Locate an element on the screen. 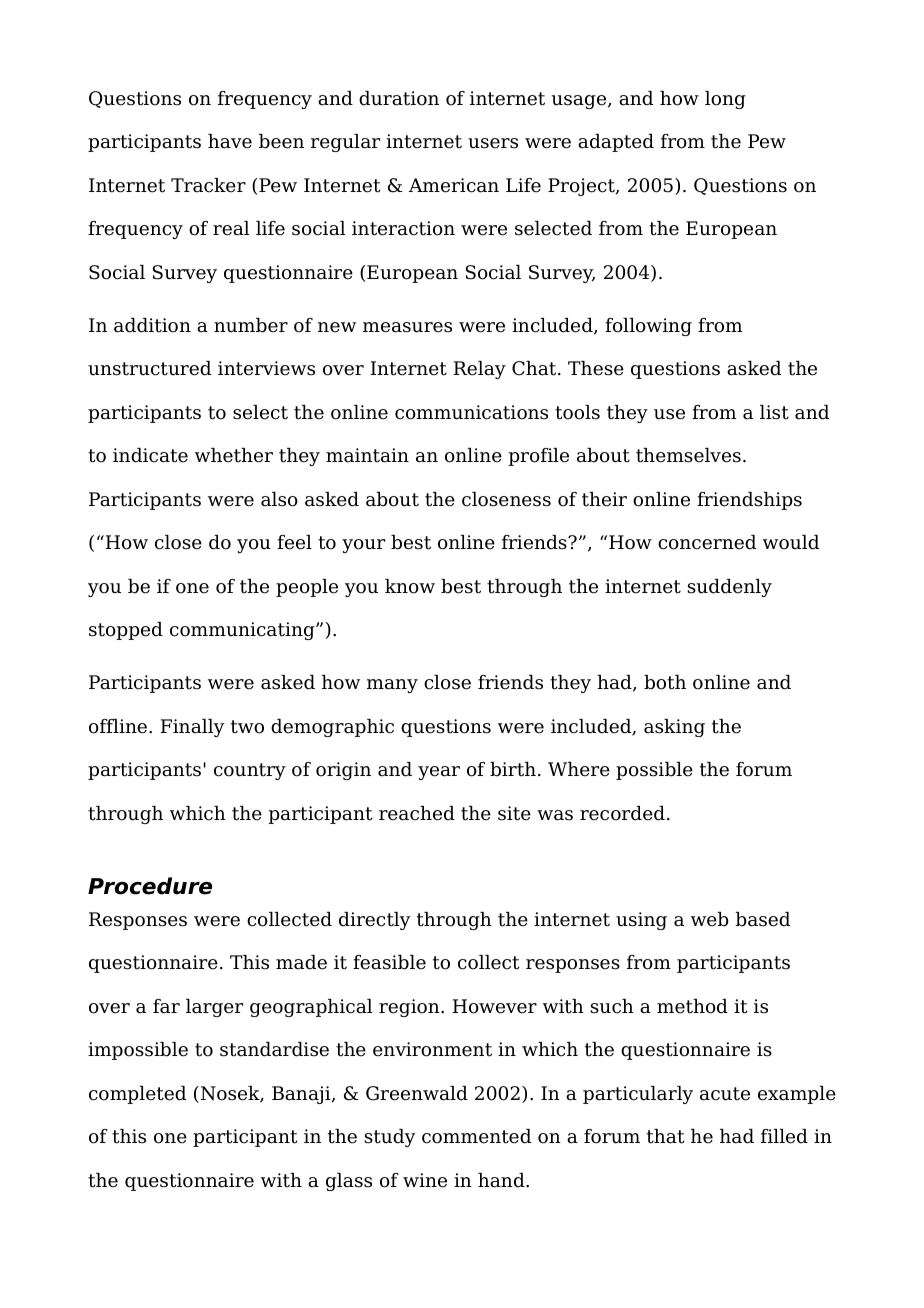 The width and height of the screenshot is (924, 1308). unstructured is located at coordinates (149, 368).
